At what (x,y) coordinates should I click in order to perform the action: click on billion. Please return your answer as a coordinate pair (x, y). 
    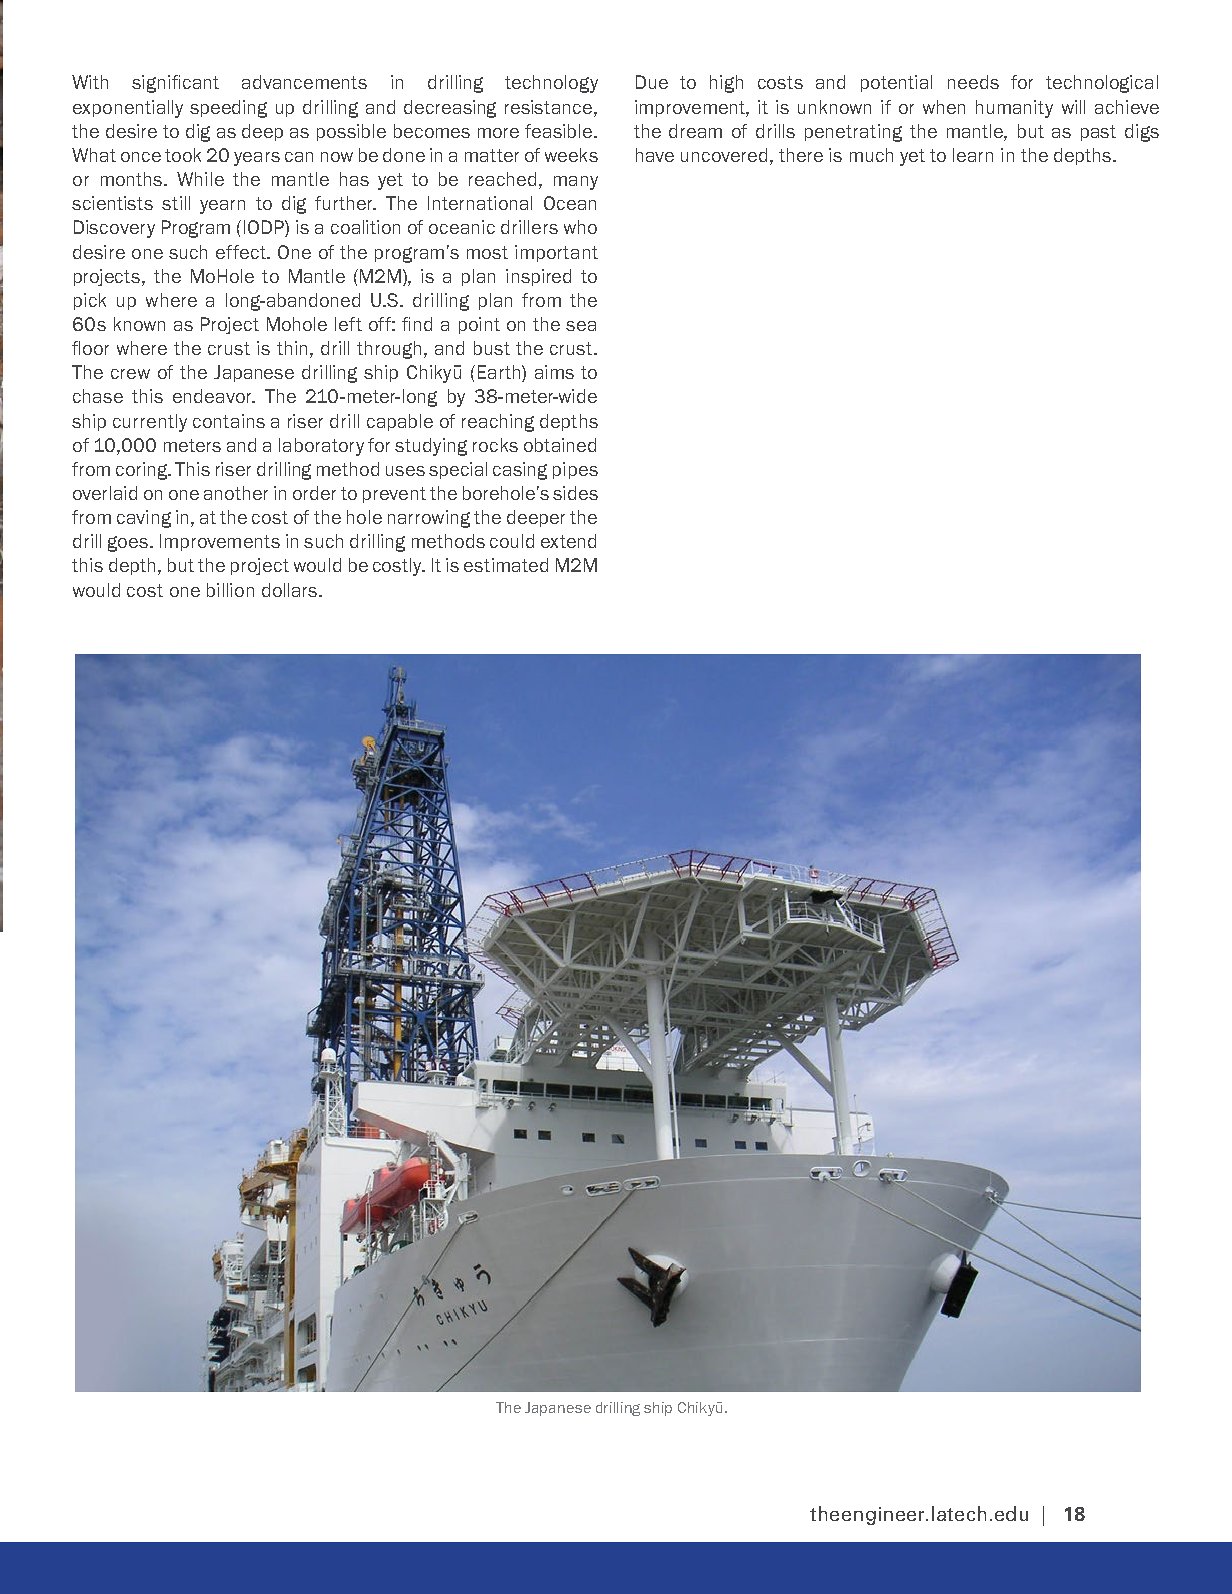
    Looking at the image, I should click on (230, 590).
